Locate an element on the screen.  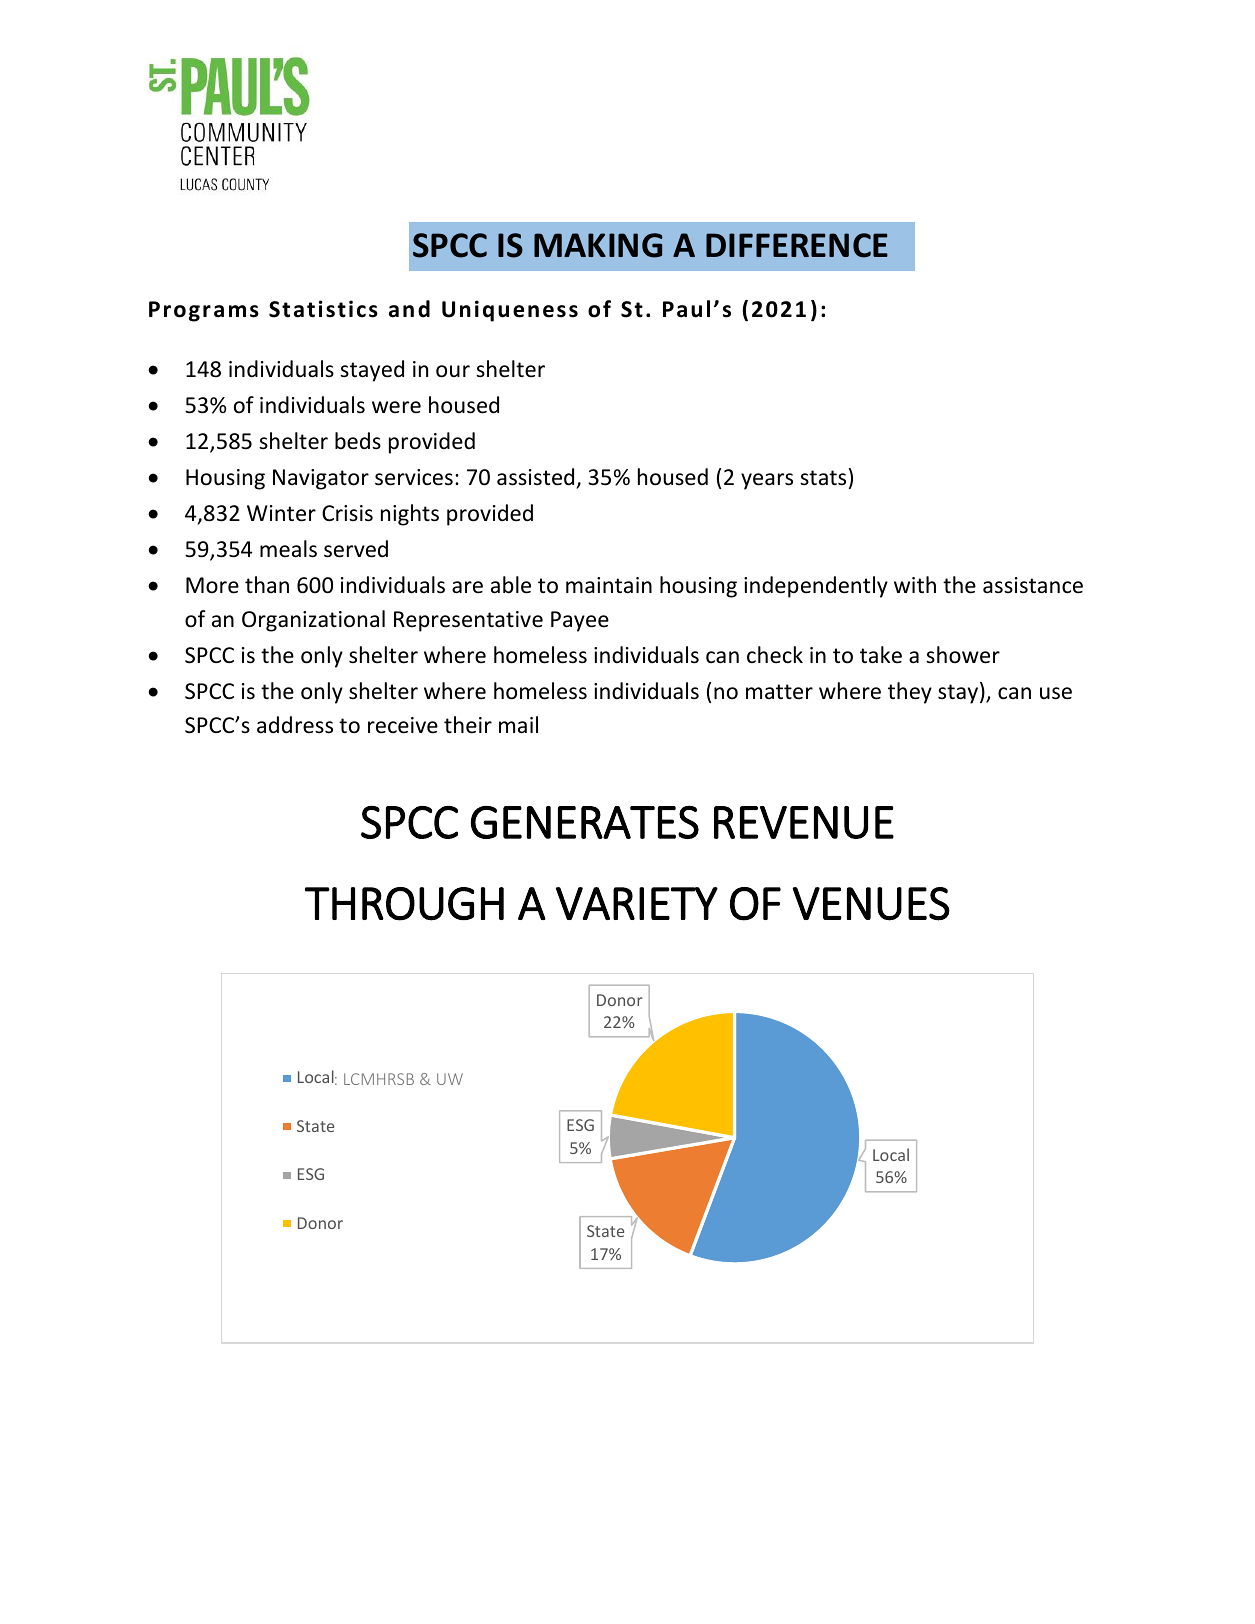
stats is located at coordinates (823, 478).
